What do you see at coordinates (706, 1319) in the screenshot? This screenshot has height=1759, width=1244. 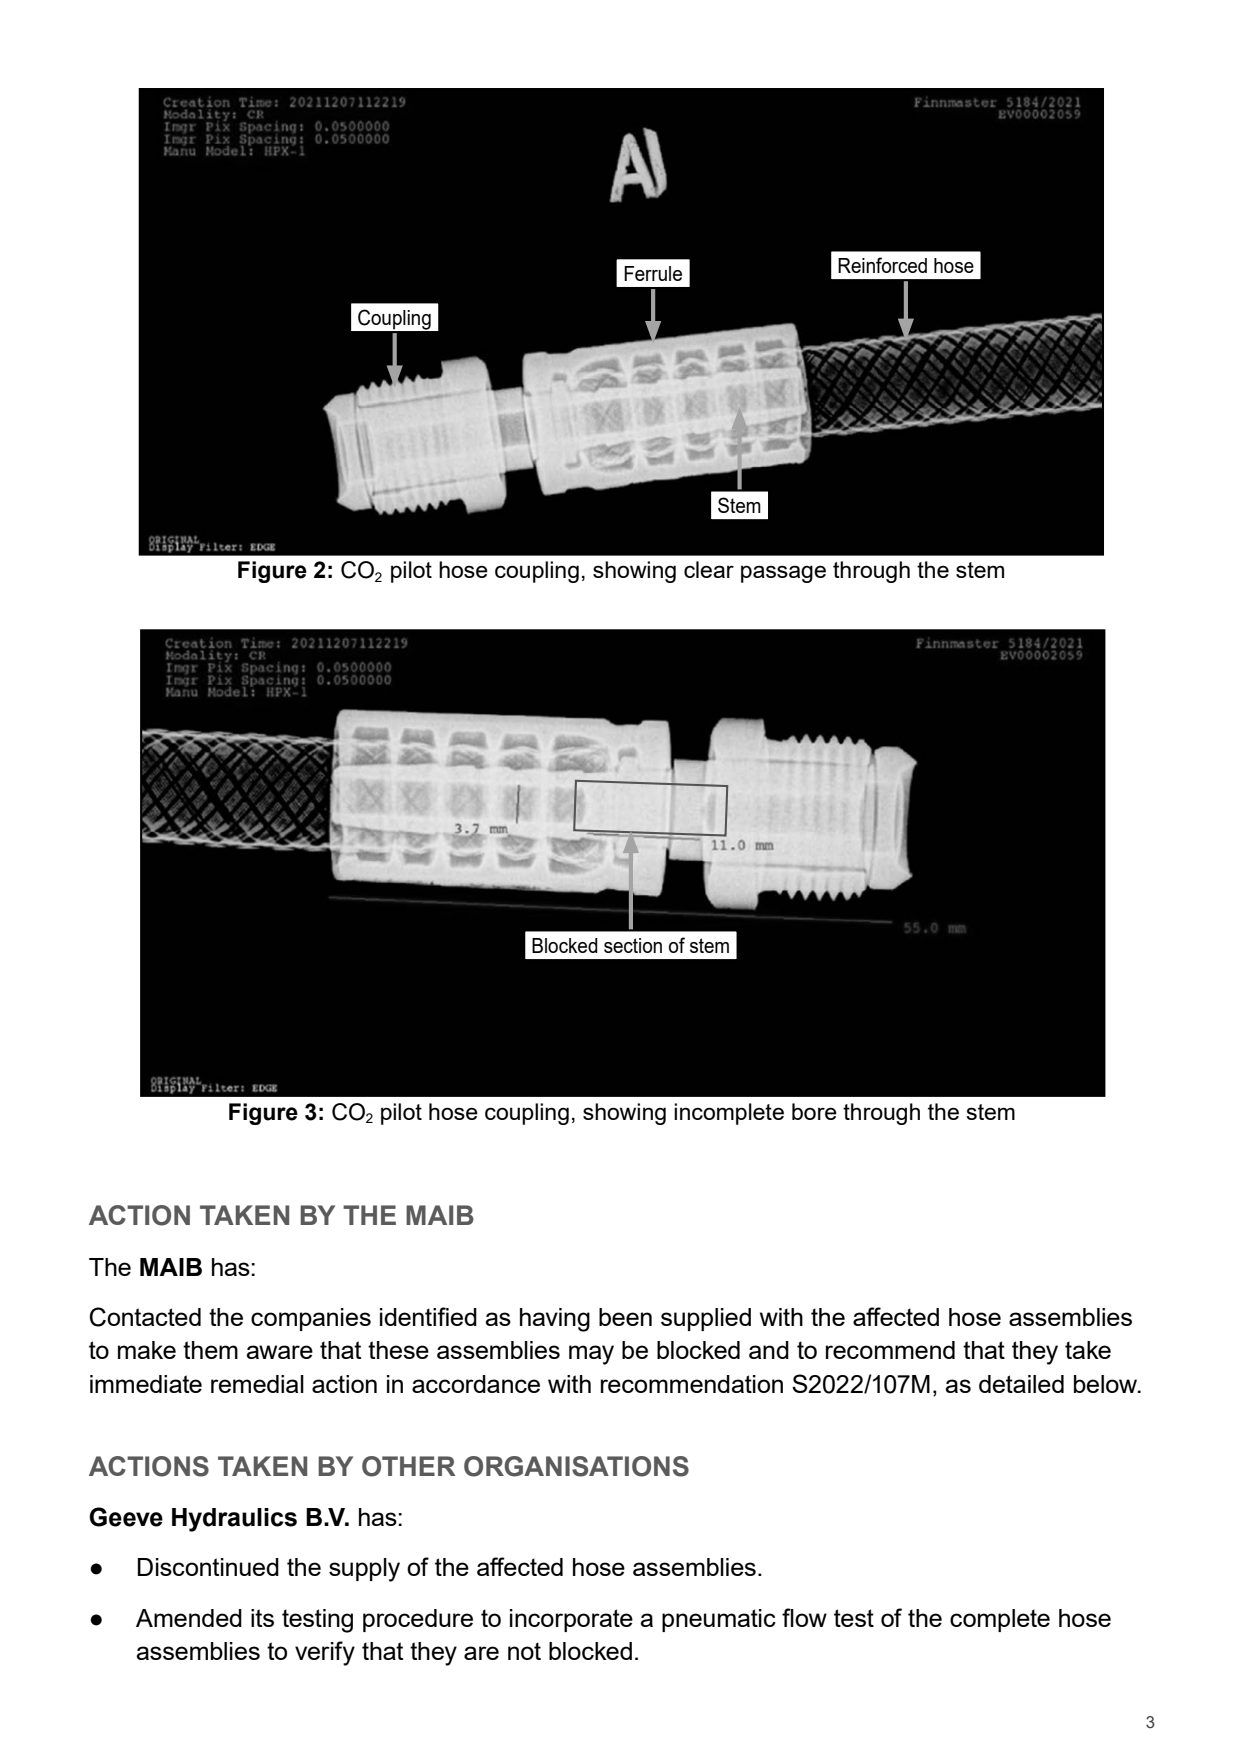 I see `supplied` at bounding box center [706, 1319].
